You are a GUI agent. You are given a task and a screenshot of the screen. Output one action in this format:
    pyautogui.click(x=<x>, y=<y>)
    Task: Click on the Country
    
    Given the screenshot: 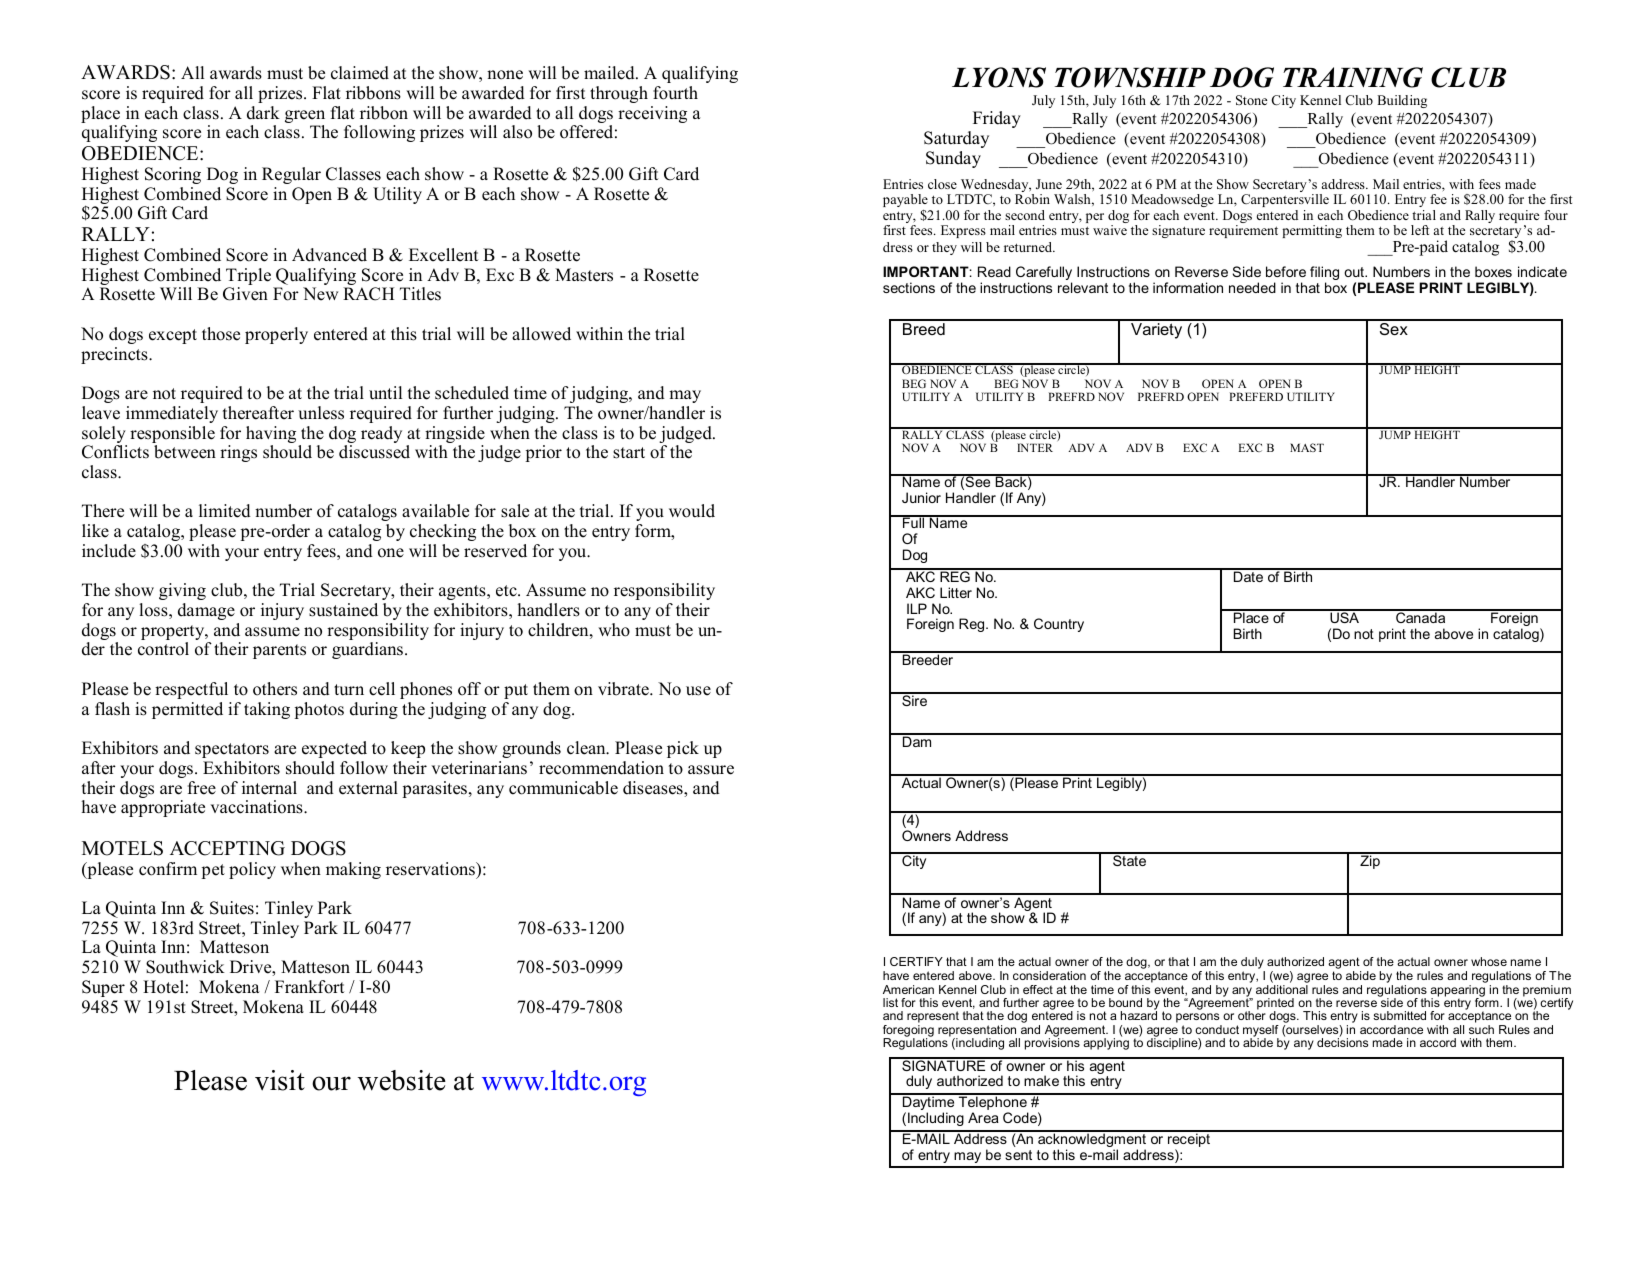 What is the action you would take?
    pyautogui.click(x=1059, y=625)
